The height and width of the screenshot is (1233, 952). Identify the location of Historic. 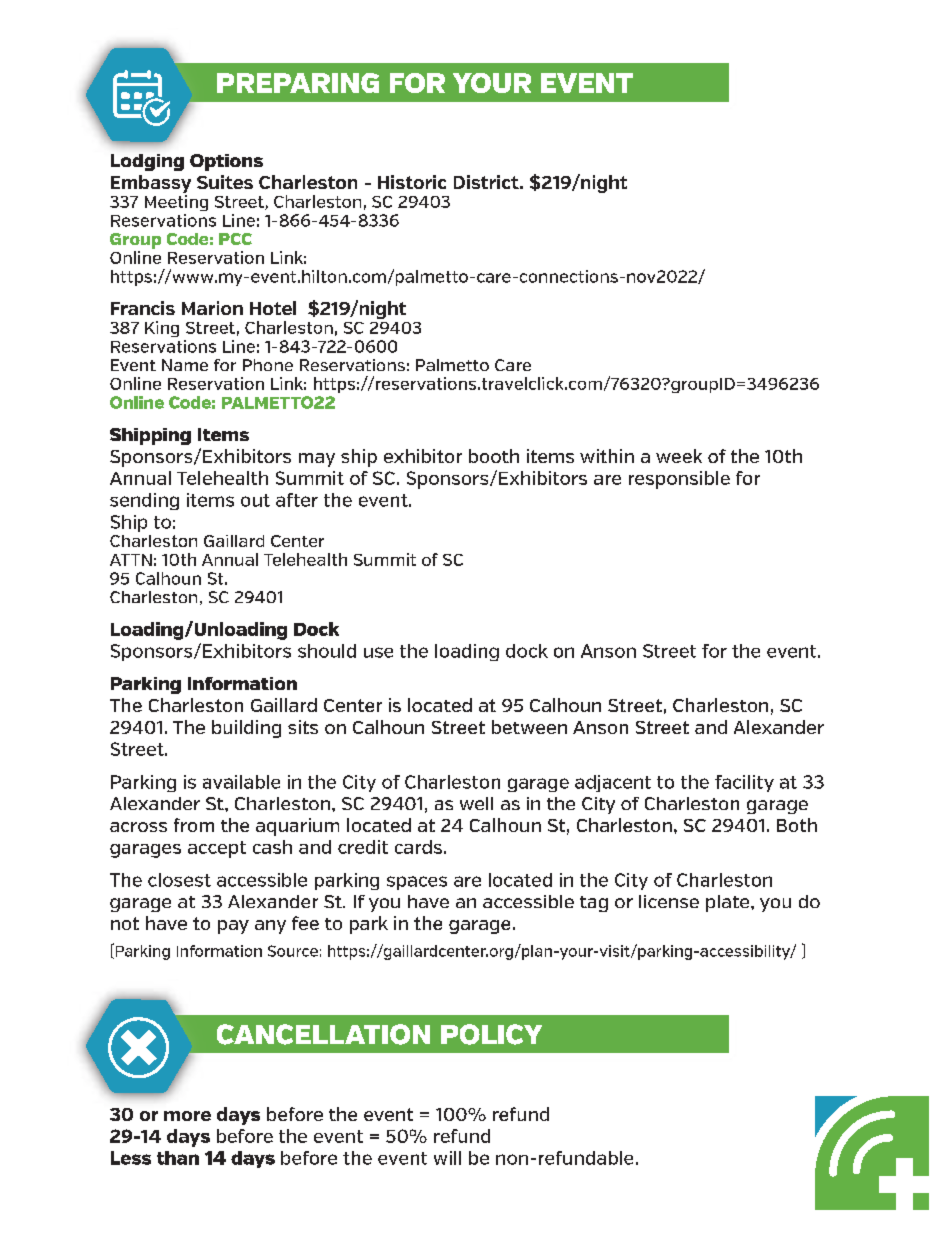
(412, 182).
